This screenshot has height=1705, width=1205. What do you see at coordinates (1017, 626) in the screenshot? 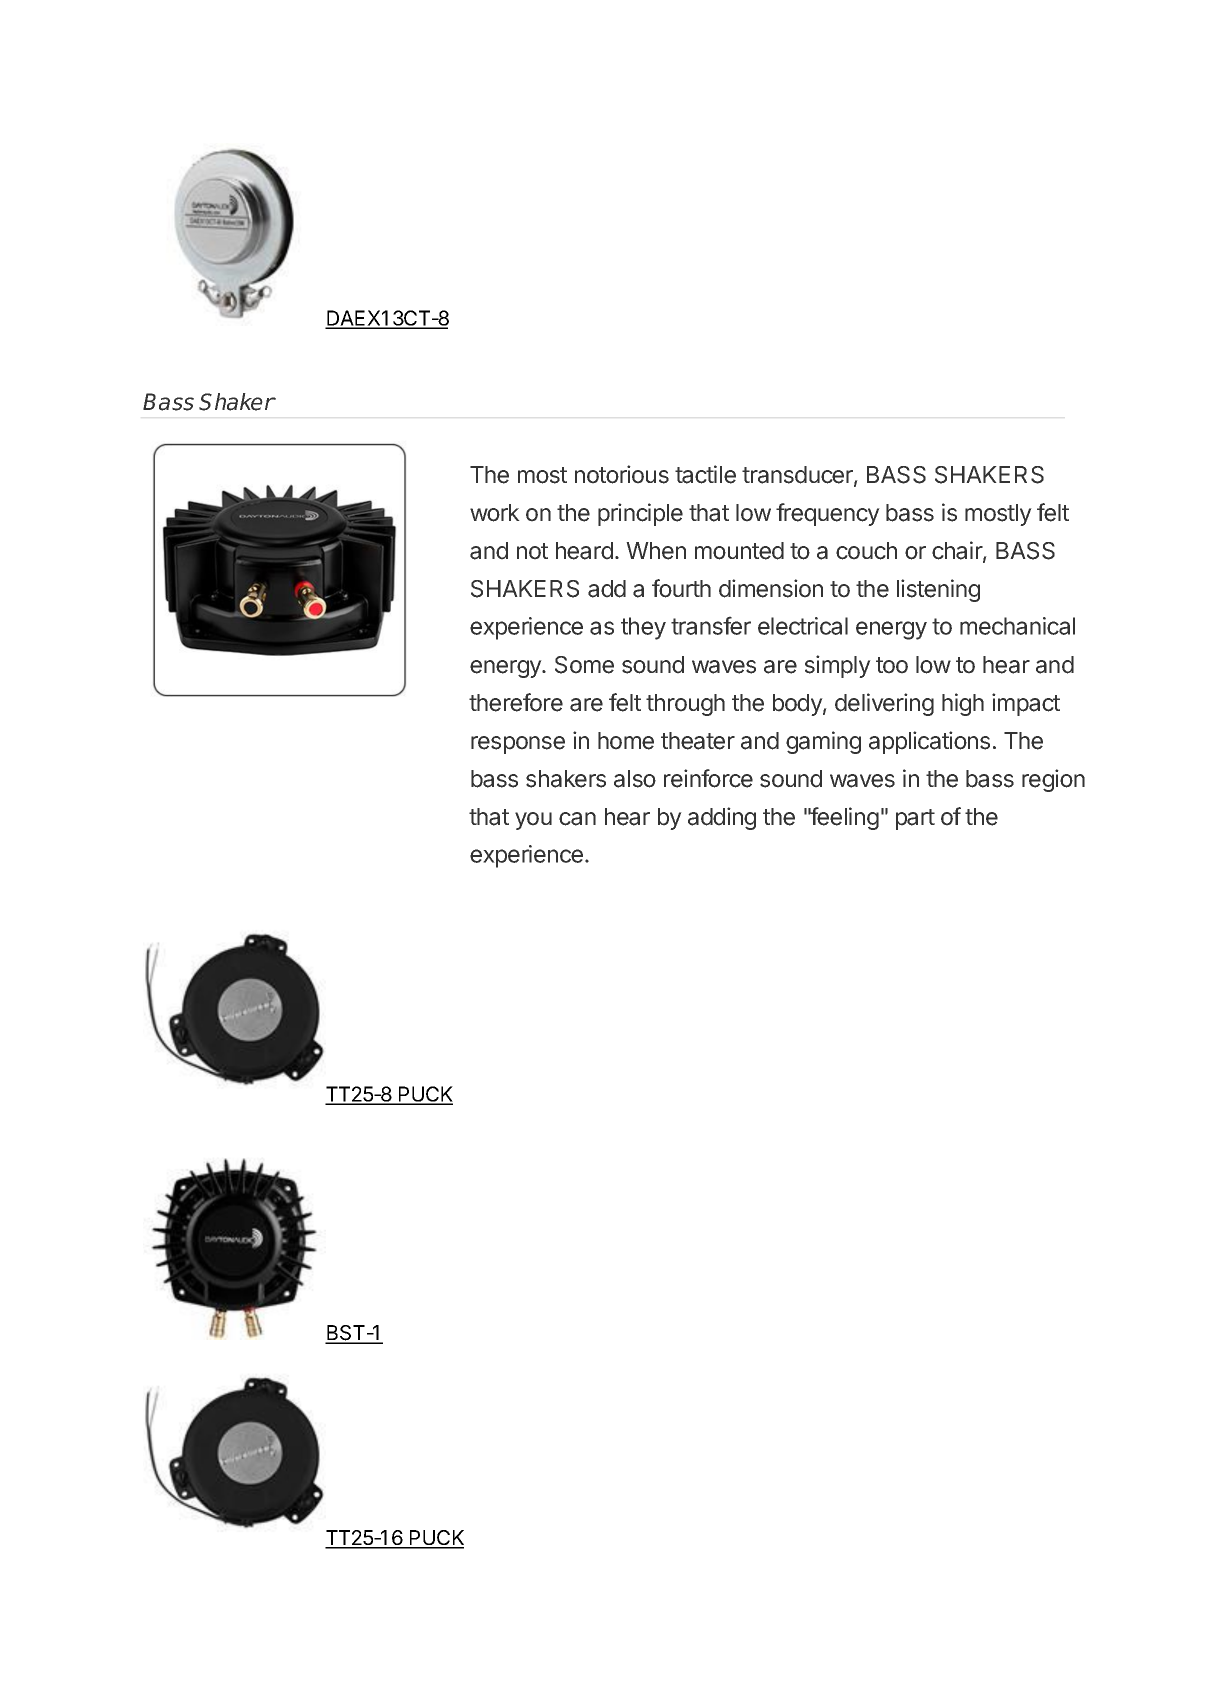
I see `mechanical` at bounding box center [1017, 626].
